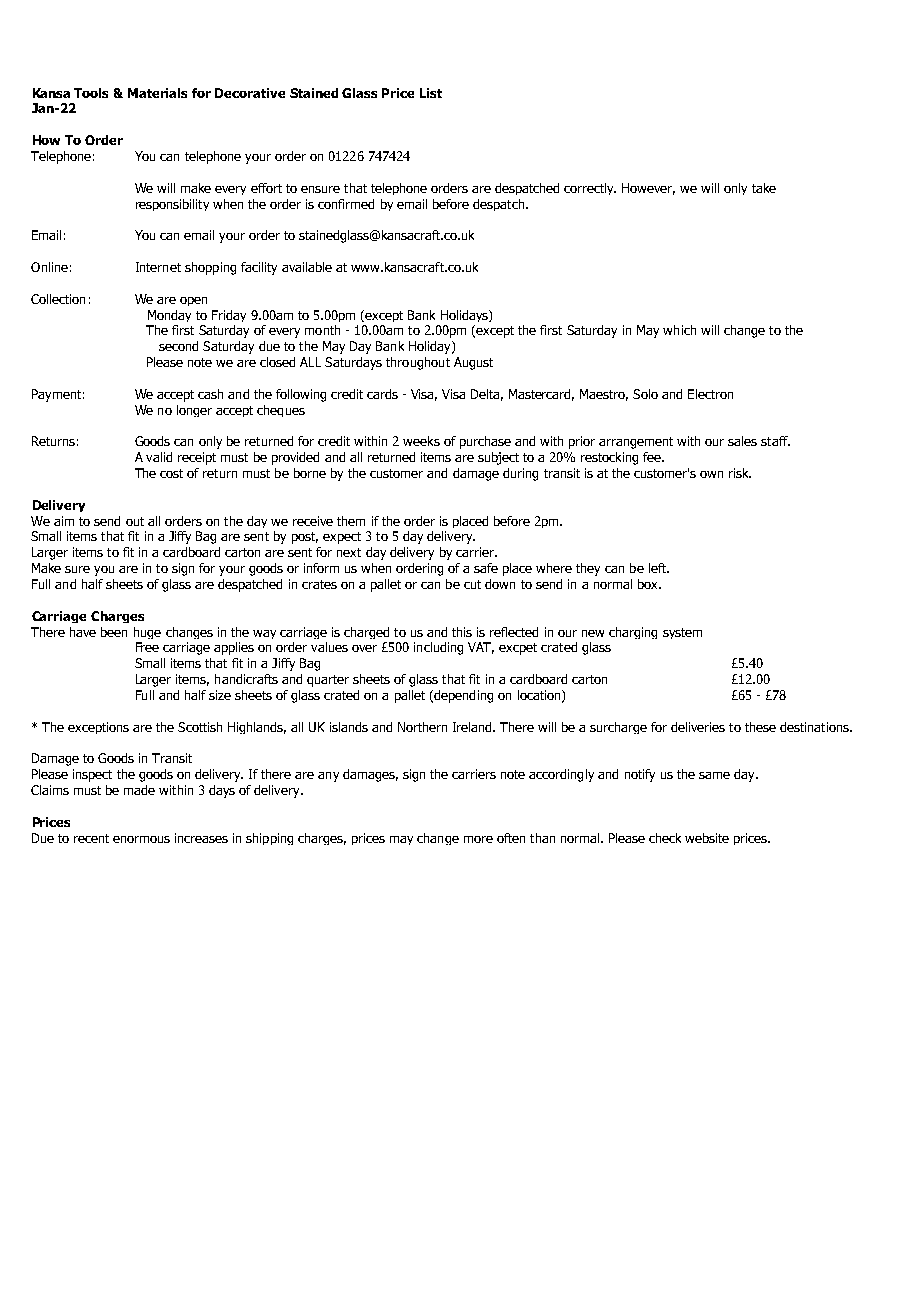 The width and height of the screenshot is (924, 1308). Describe the element at coordinates (421, 441) in the screenshot. I see `weeks` at that location.
